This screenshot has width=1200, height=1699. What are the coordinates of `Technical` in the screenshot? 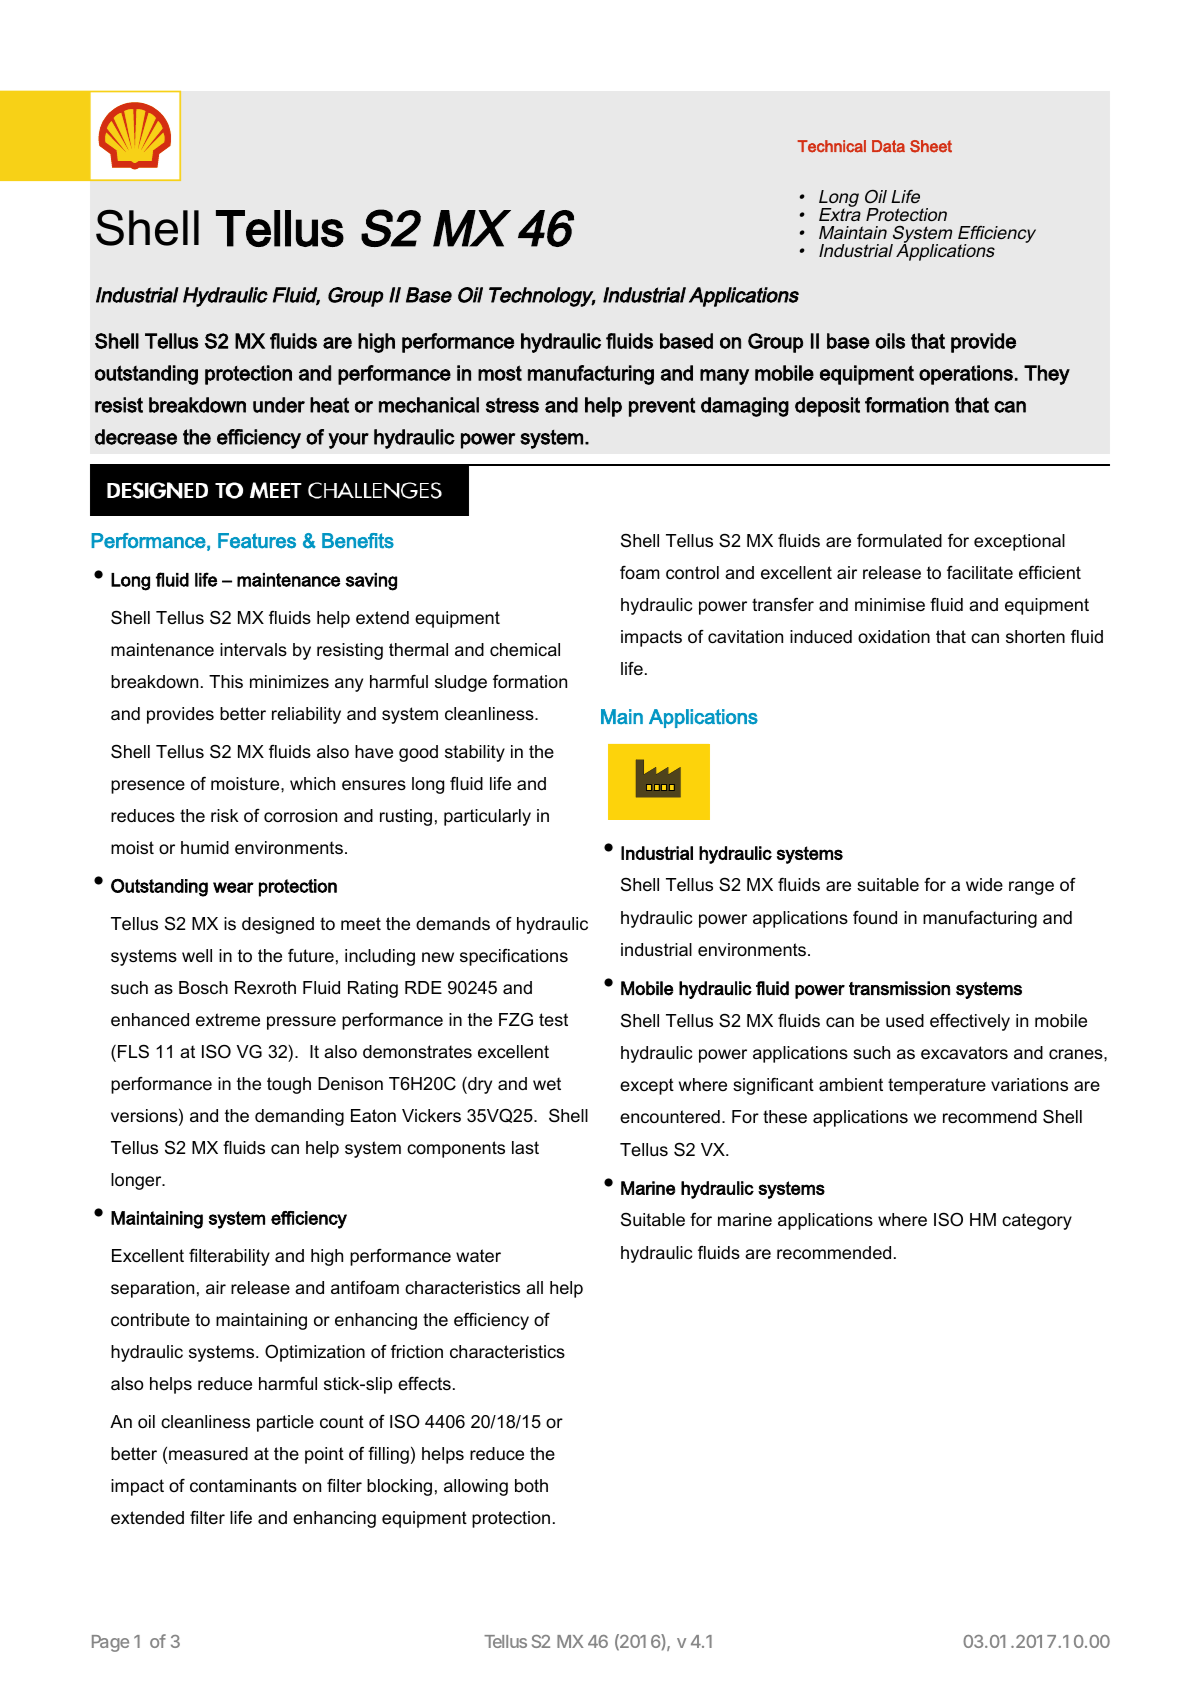 It's located at (831, 146).
